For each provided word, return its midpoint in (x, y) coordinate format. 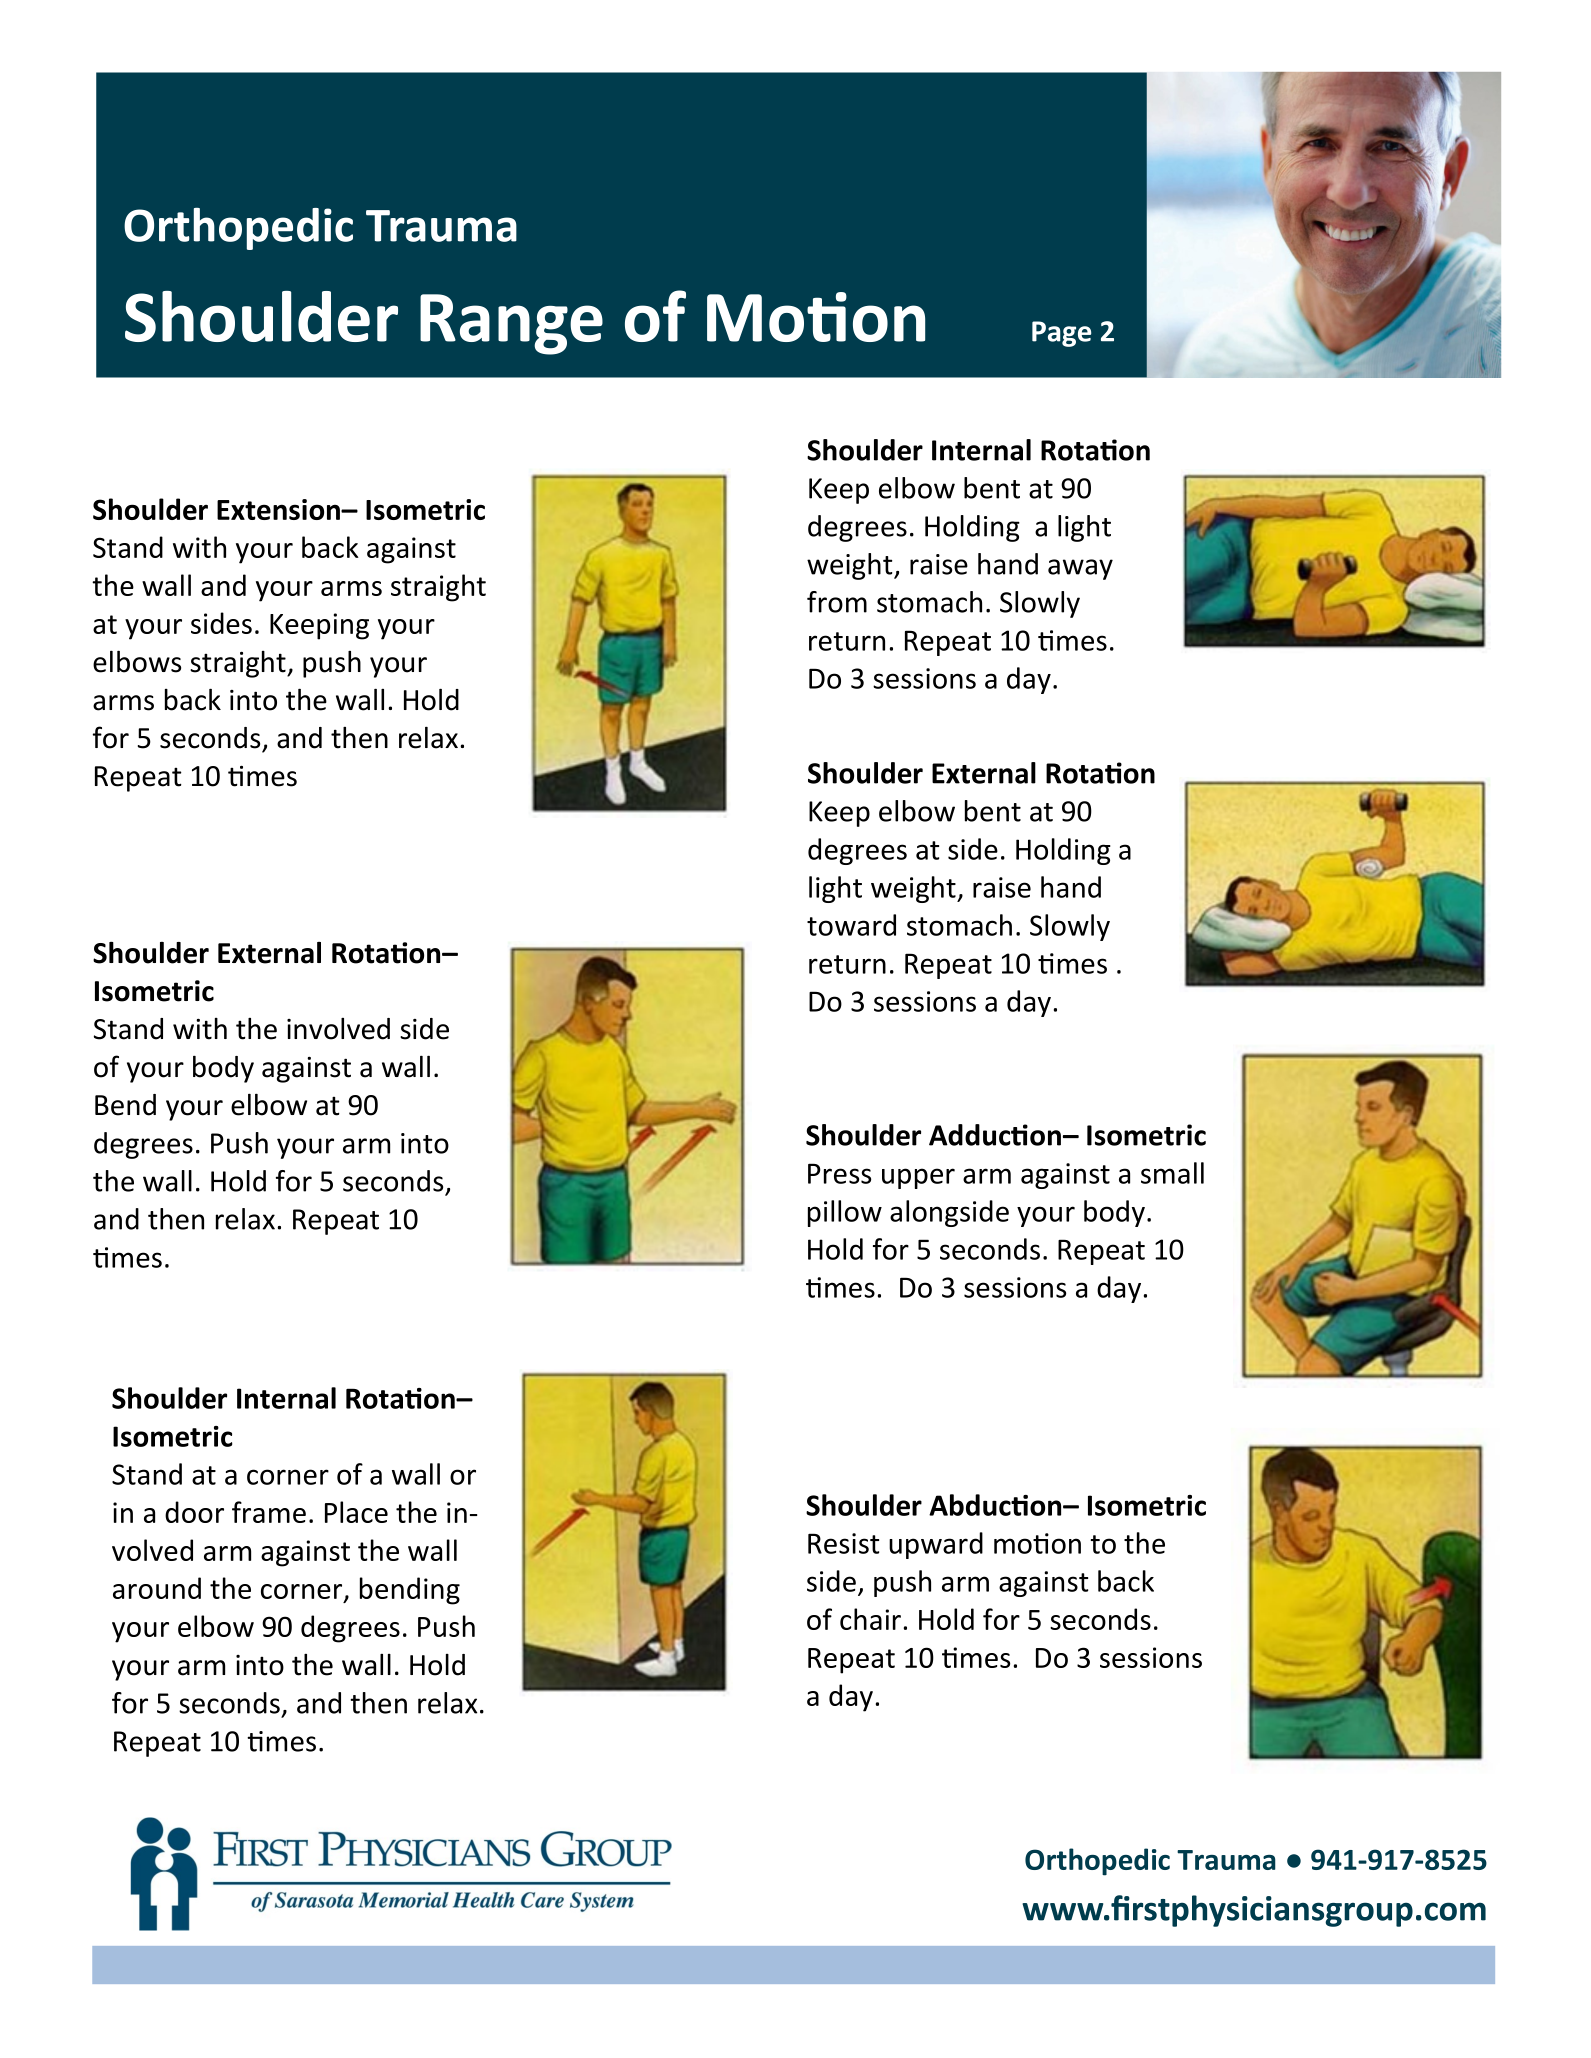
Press (839, 1173)
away (1080, 569)
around (157, 1588)
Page (1061, 334)
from (837, 602)
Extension (280, 509)
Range (511, 324)
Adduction (995, 1135)
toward (851, 925)
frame (269, 1512)
